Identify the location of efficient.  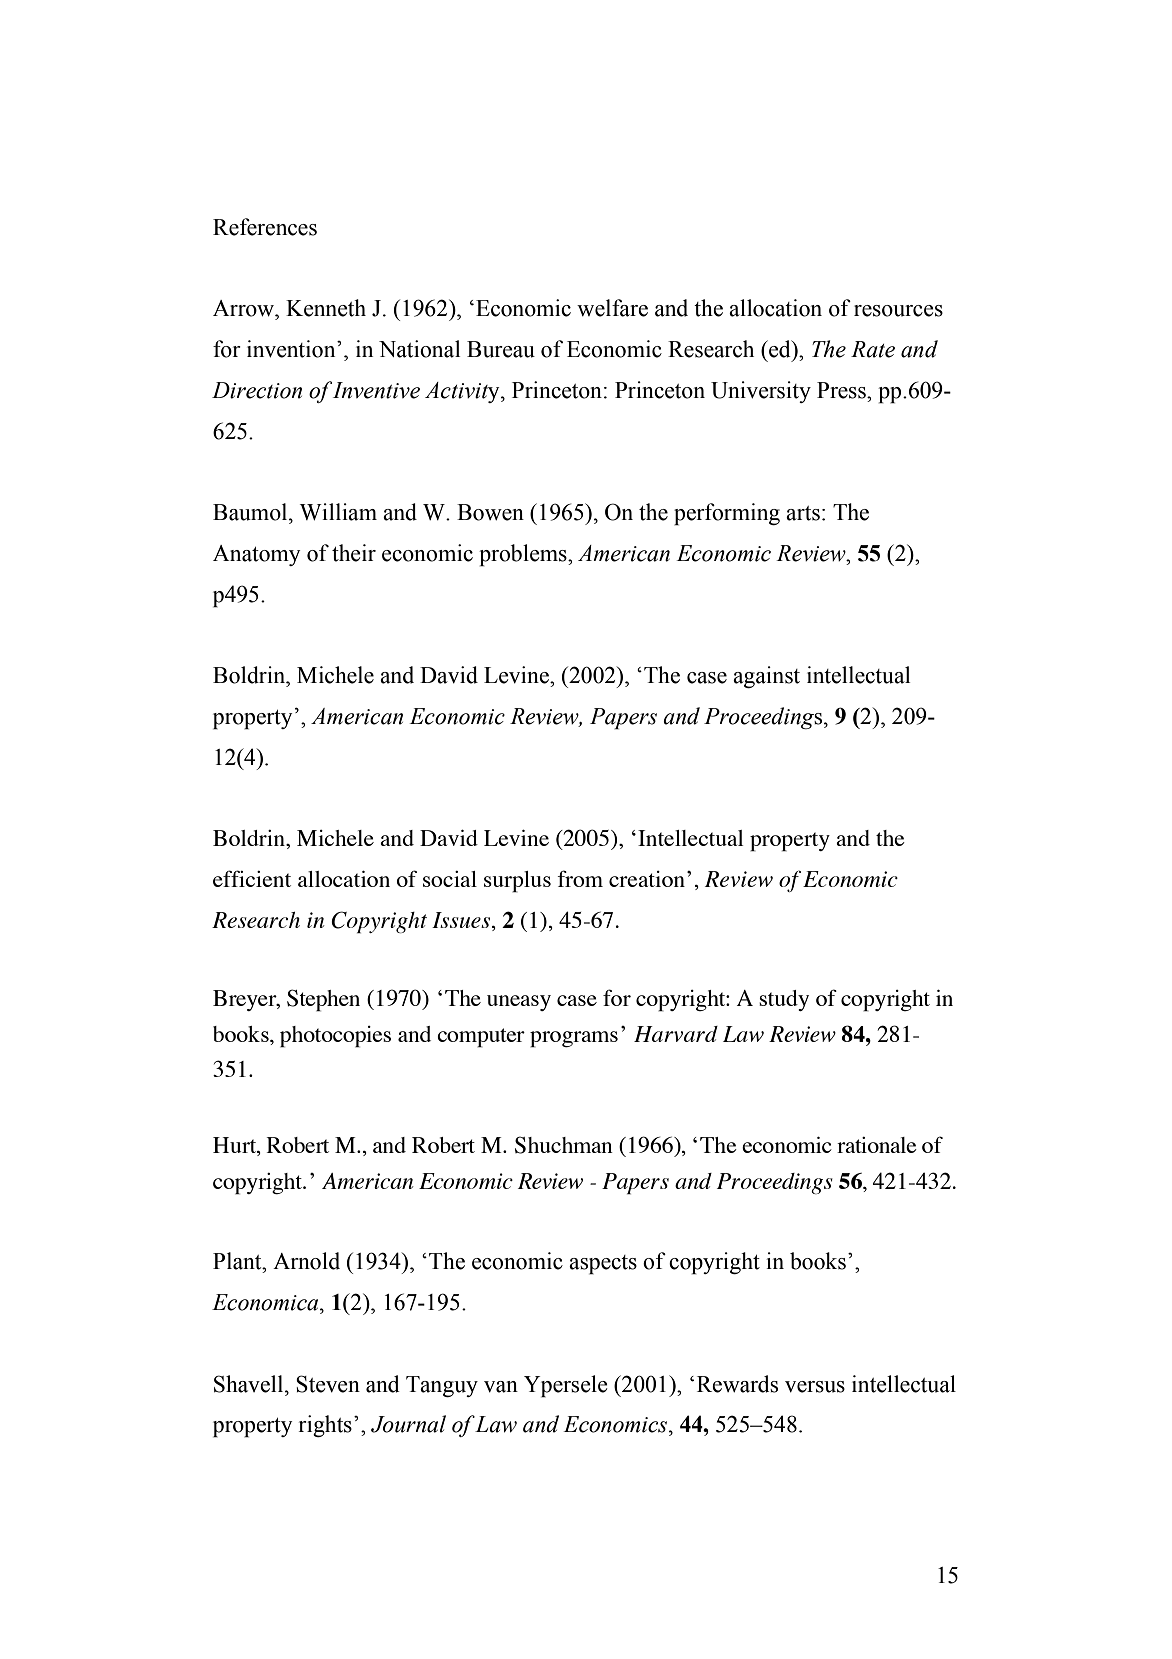
(252, 878).
